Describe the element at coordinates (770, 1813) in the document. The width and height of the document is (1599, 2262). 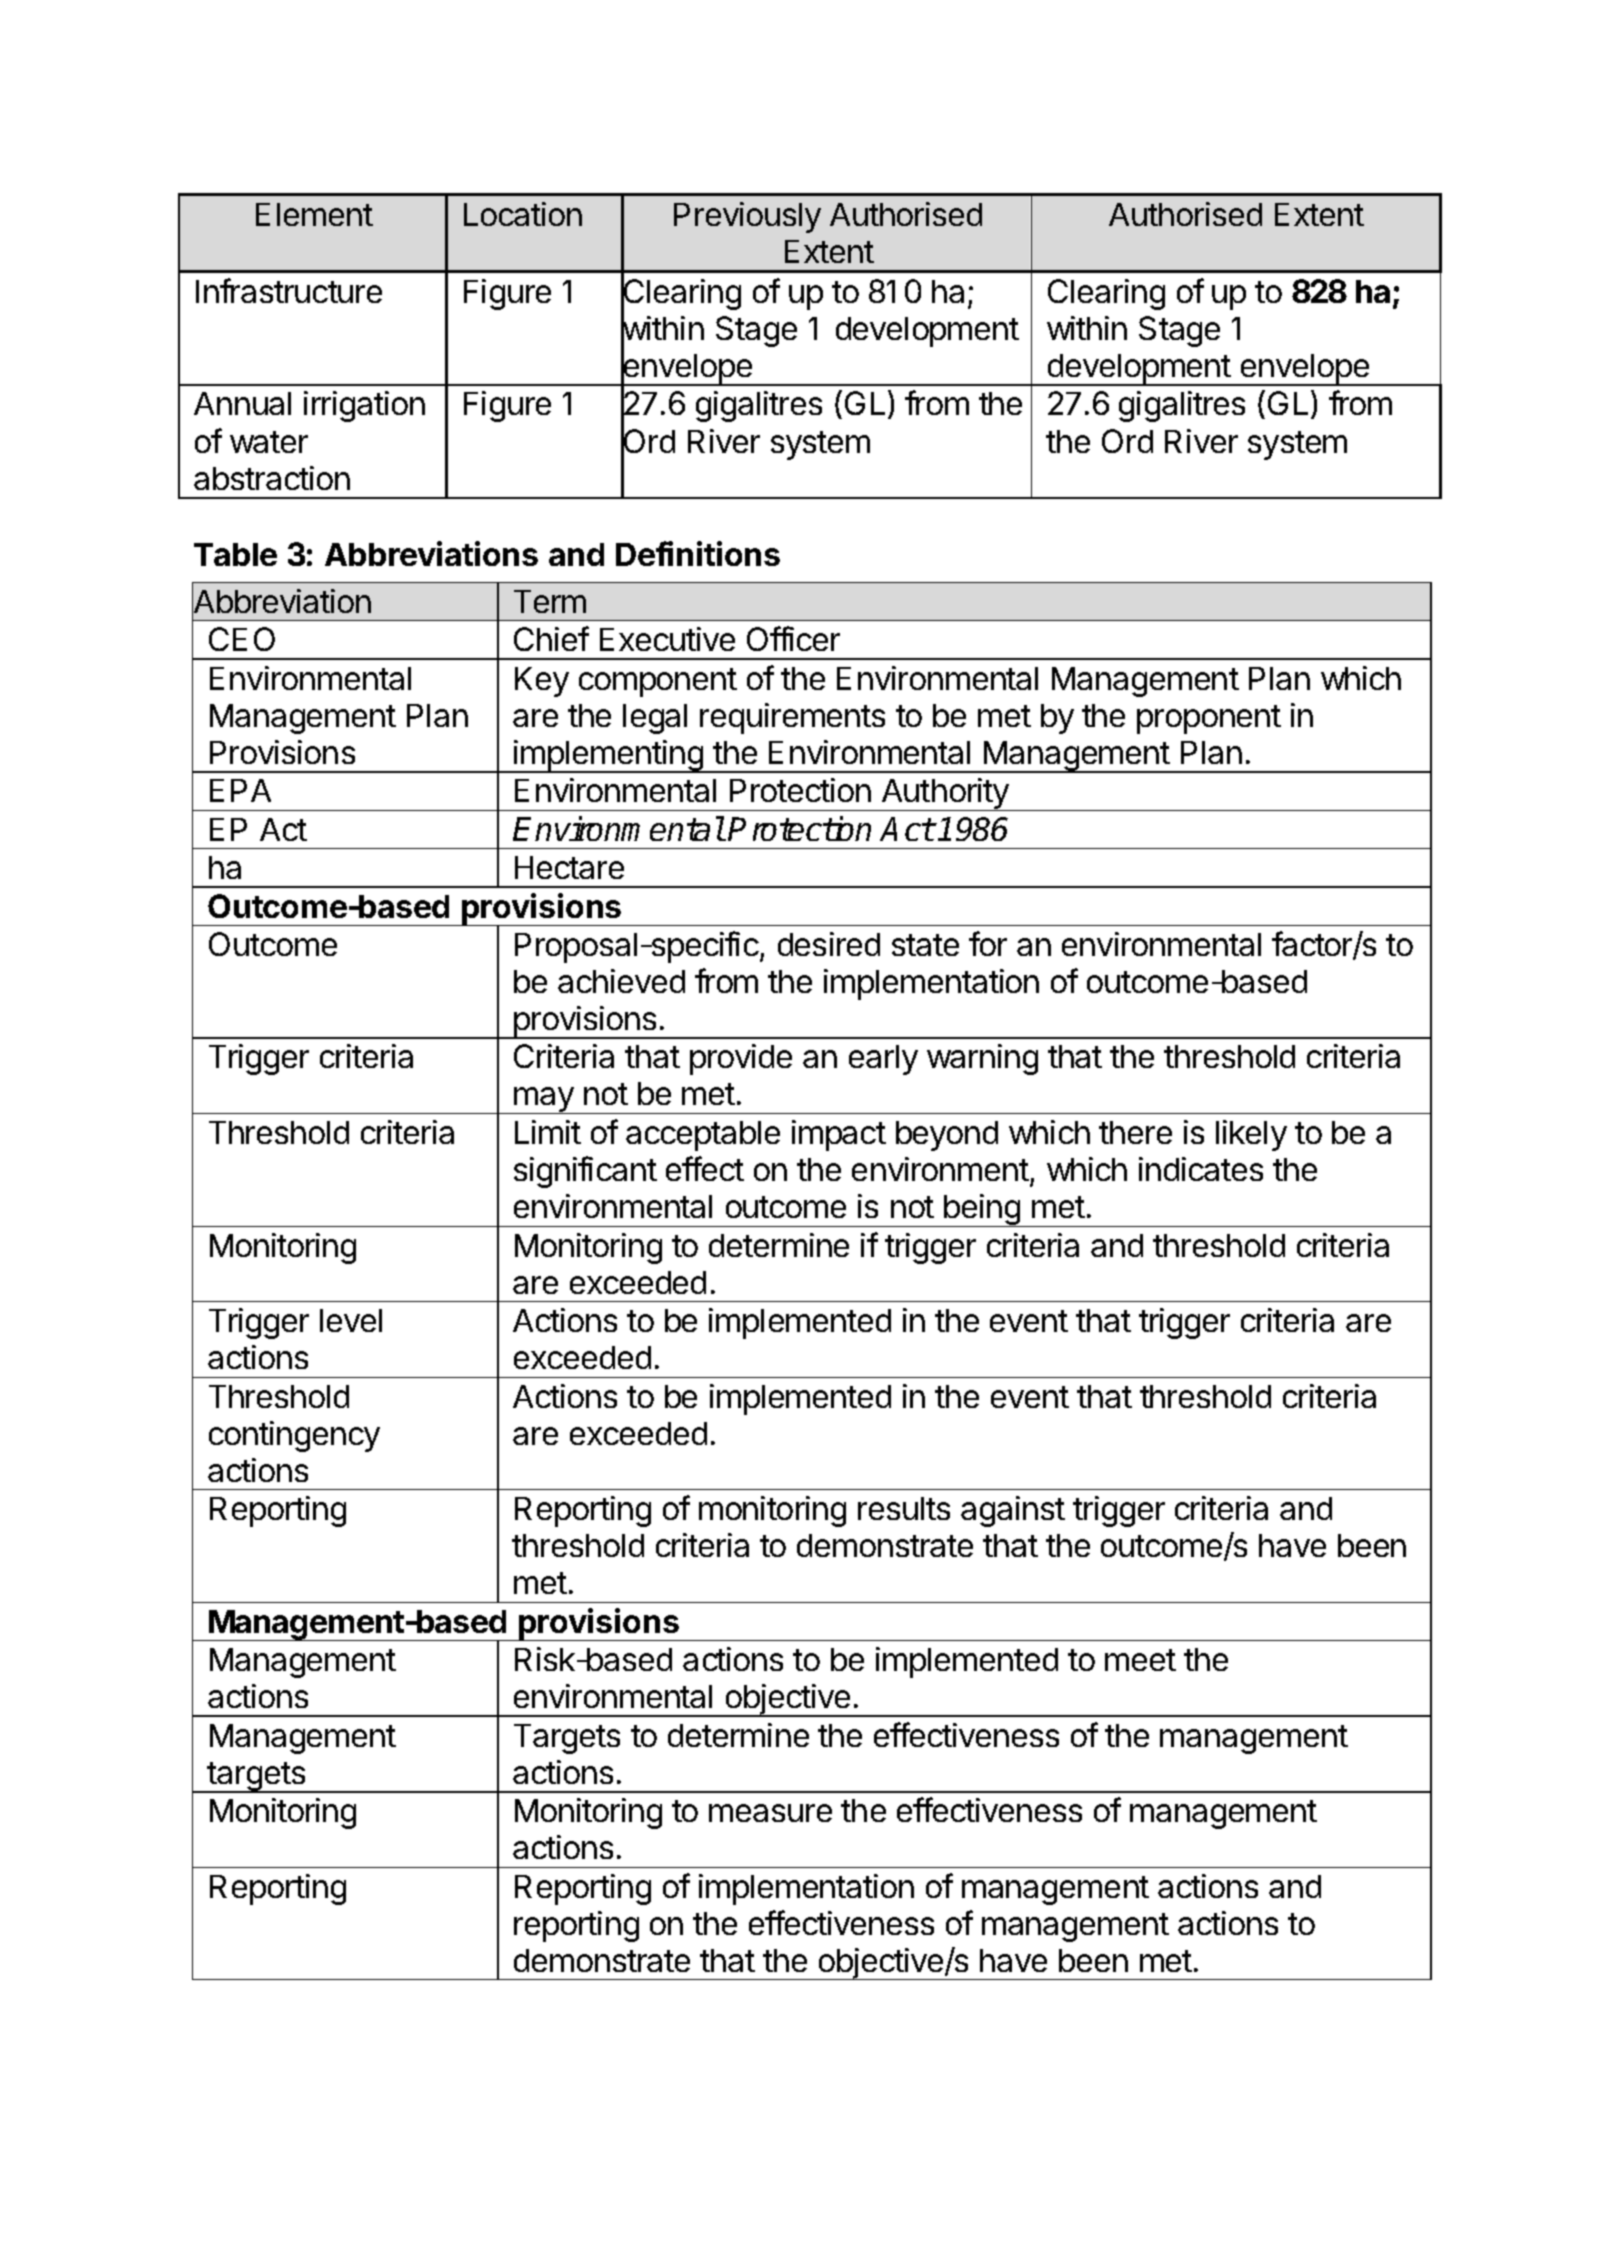
I see `measure` at that location.
